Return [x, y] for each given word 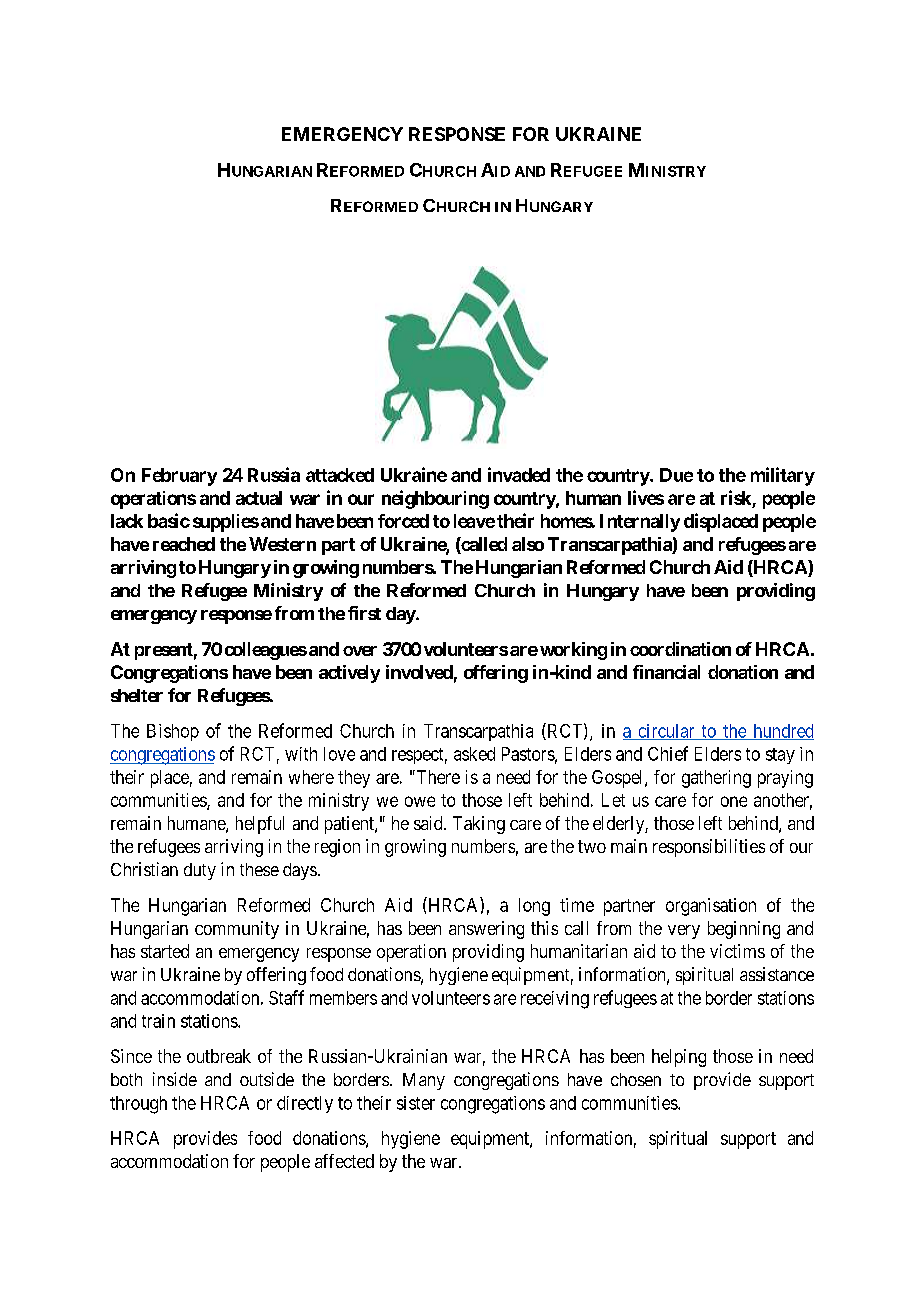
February [179, 477]
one [734, 801]
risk [736, 497]
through [138, 1105]
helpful [260, 825]
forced [403, 521]
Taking [479, 825]
